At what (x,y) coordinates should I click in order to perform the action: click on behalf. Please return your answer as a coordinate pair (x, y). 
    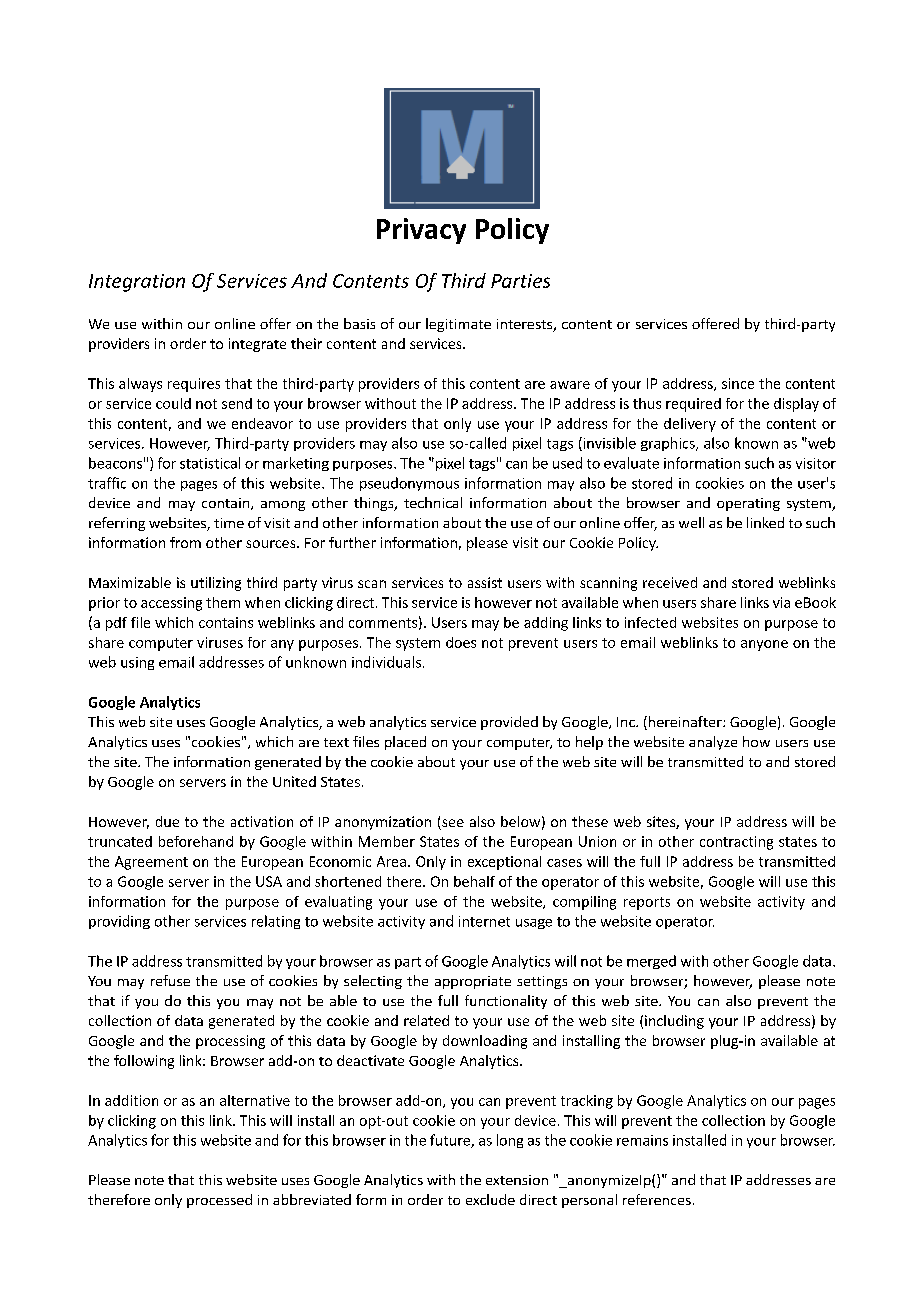
    Looking at the image, I should click on (474, 881).
